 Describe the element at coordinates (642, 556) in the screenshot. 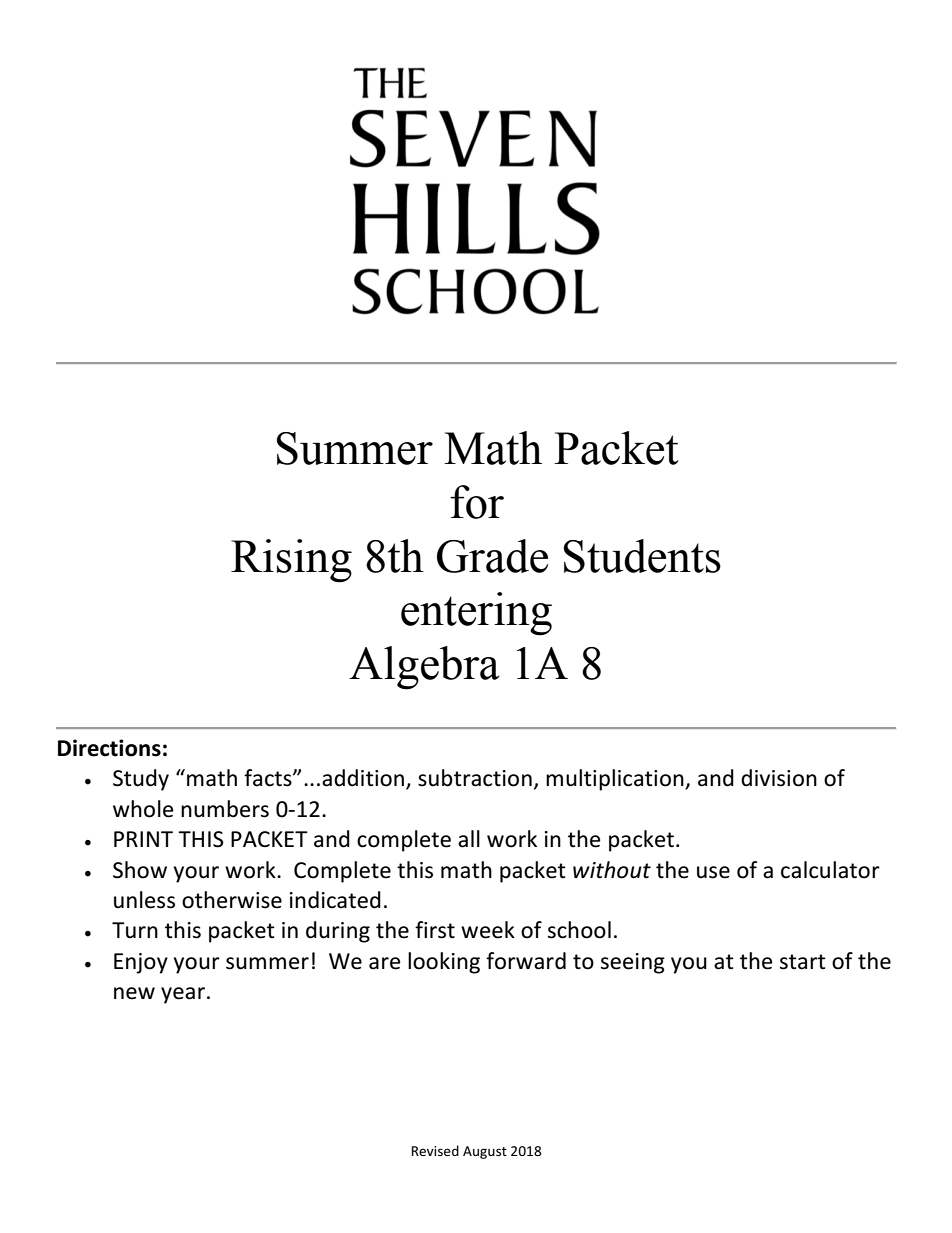

I see `Students` at that location.
